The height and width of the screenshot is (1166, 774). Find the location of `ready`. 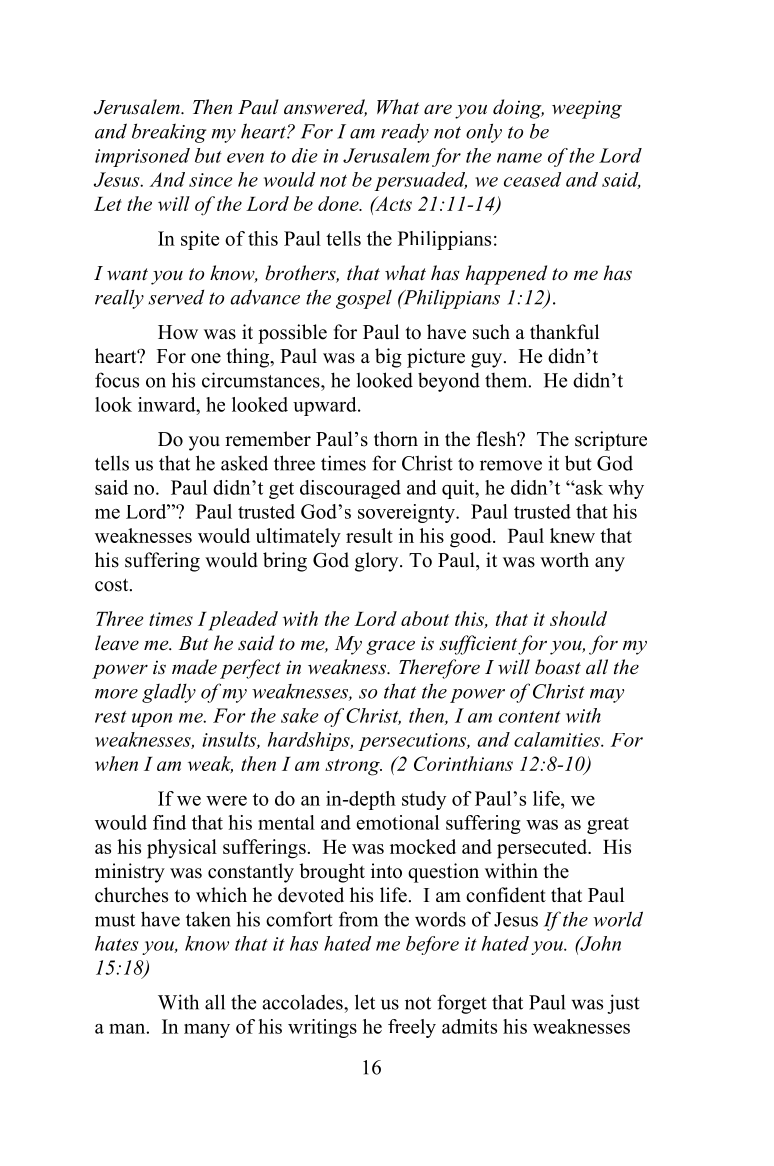

ready is located at coordinates (405, 133).
